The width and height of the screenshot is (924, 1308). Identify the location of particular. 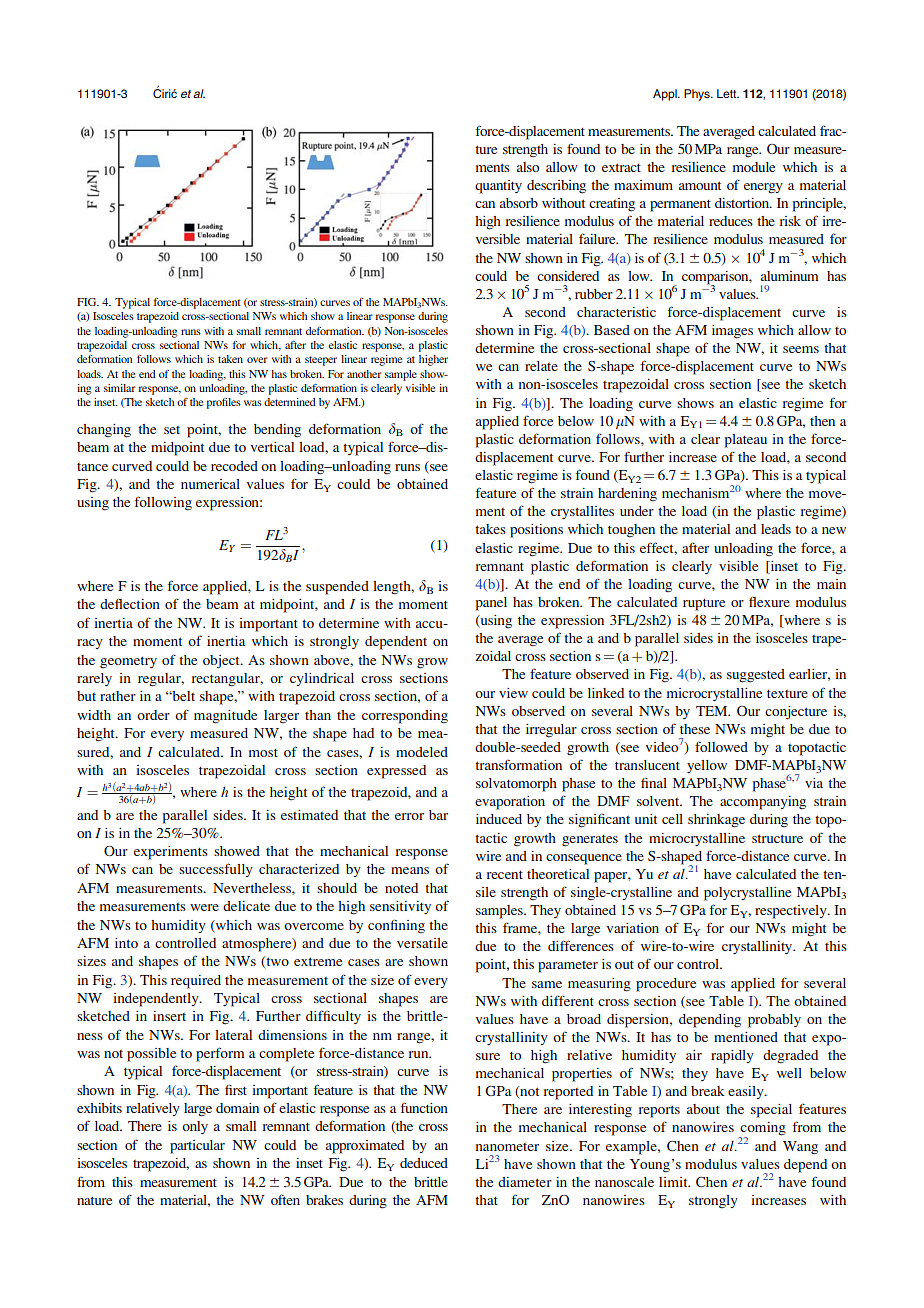
(197, 1147).
